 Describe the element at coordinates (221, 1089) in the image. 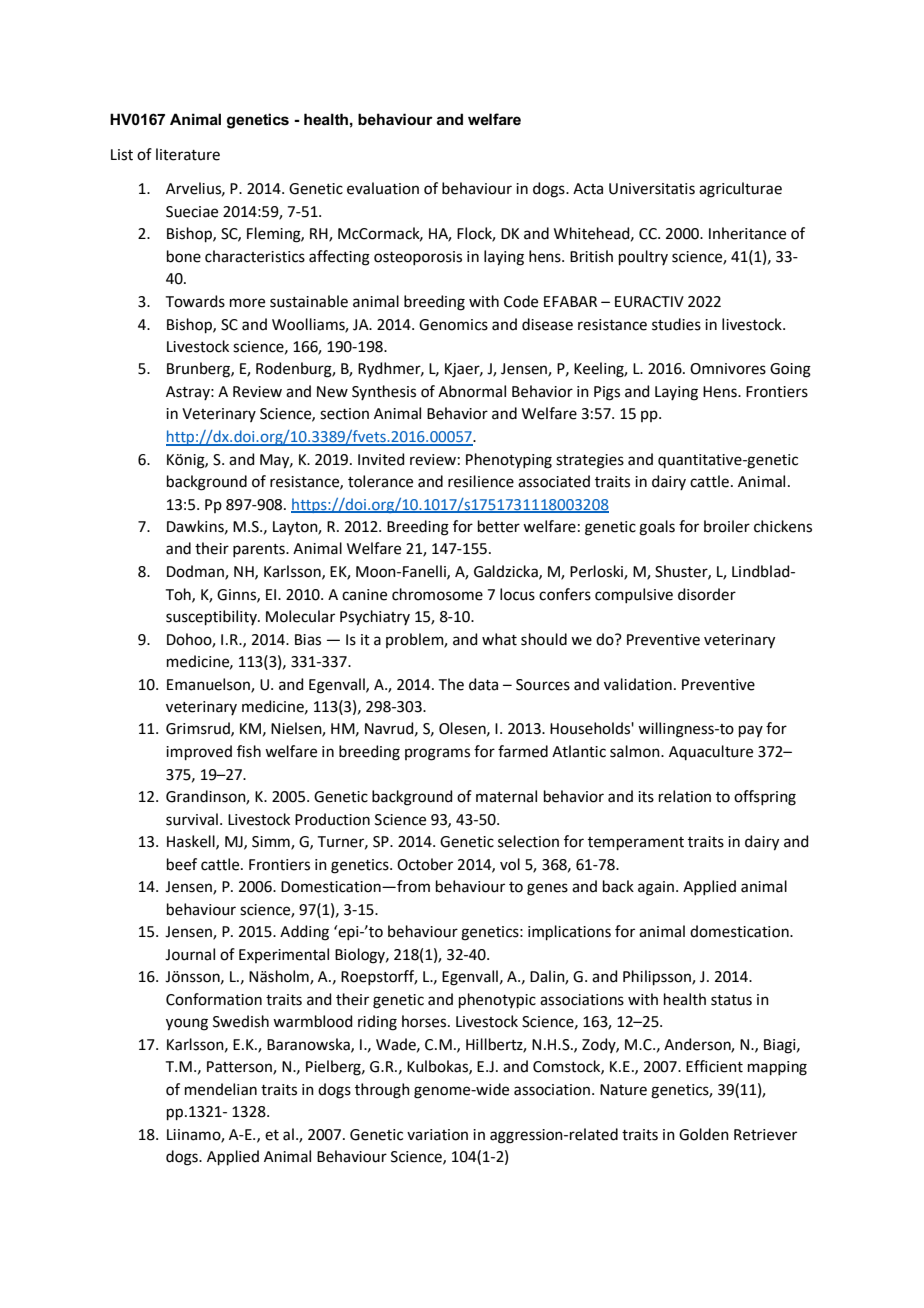

I see `mendelian` at that location.
